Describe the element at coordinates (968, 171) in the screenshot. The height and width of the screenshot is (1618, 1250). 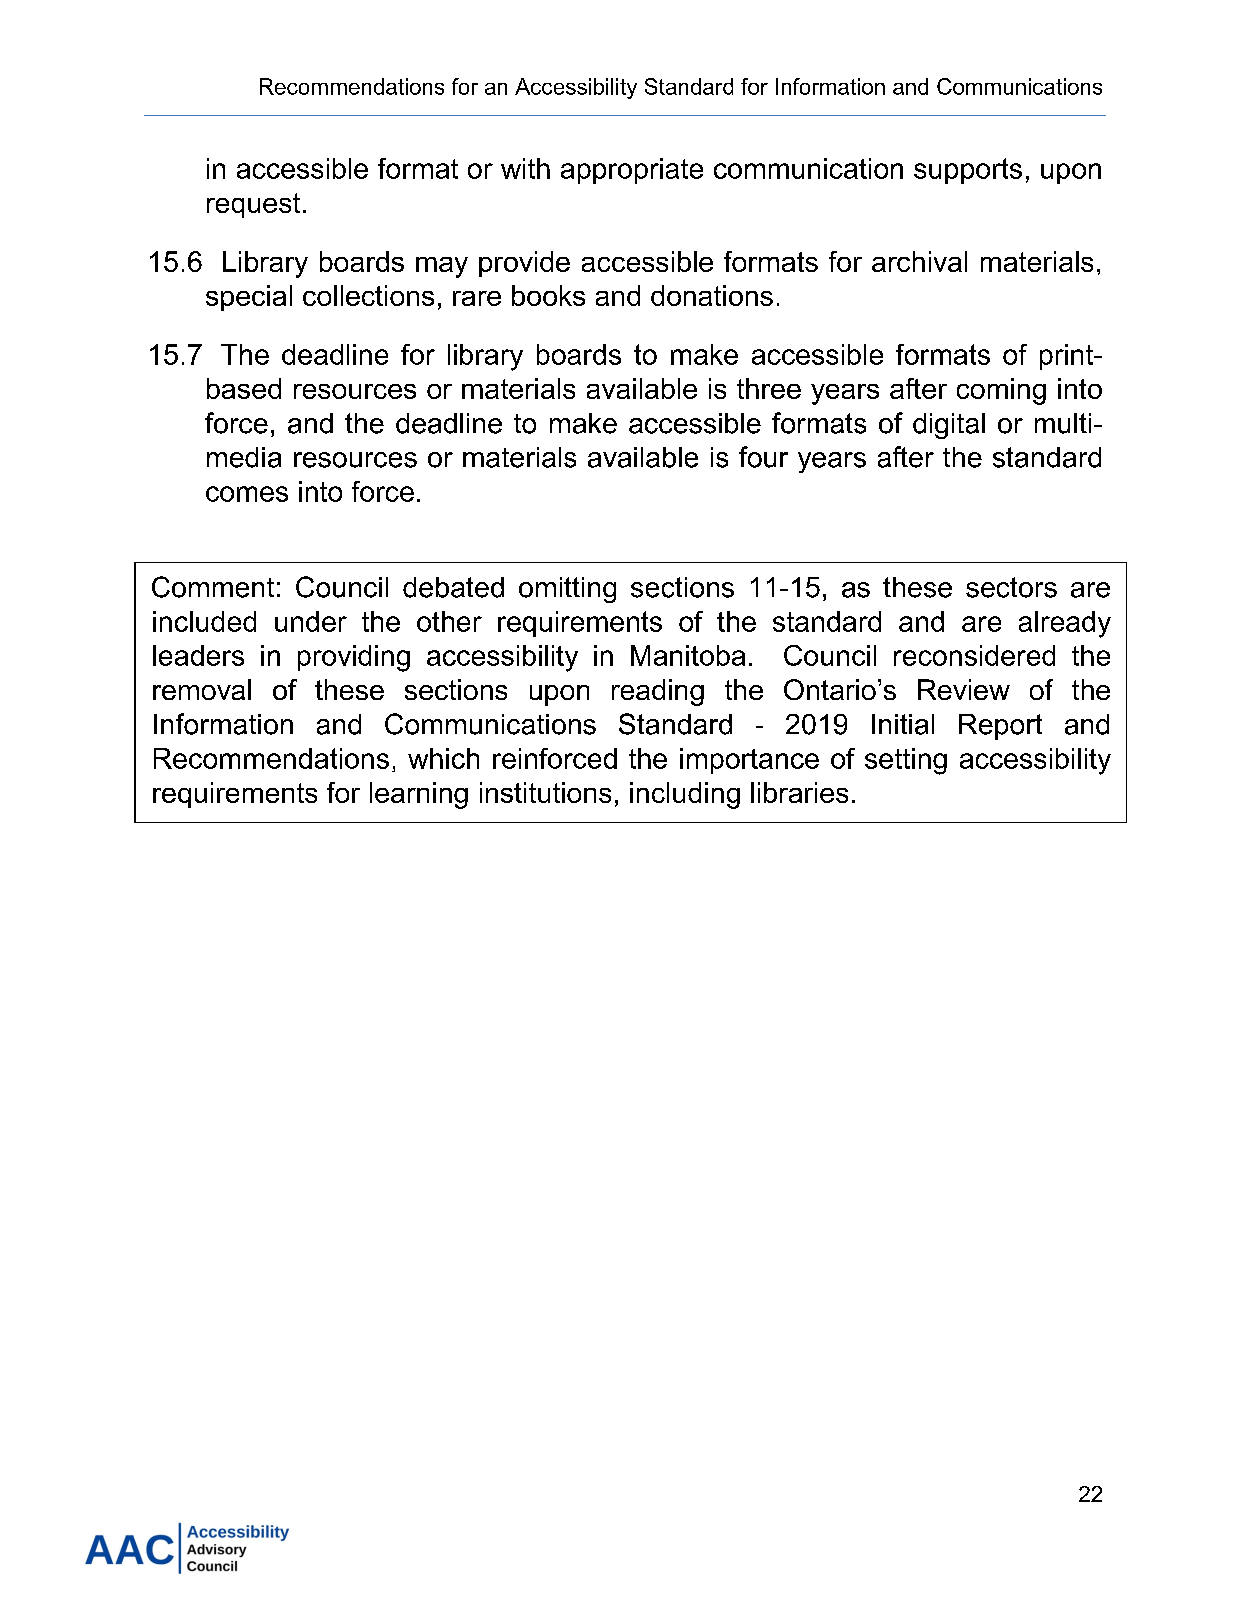
I see `supports` at that location.
